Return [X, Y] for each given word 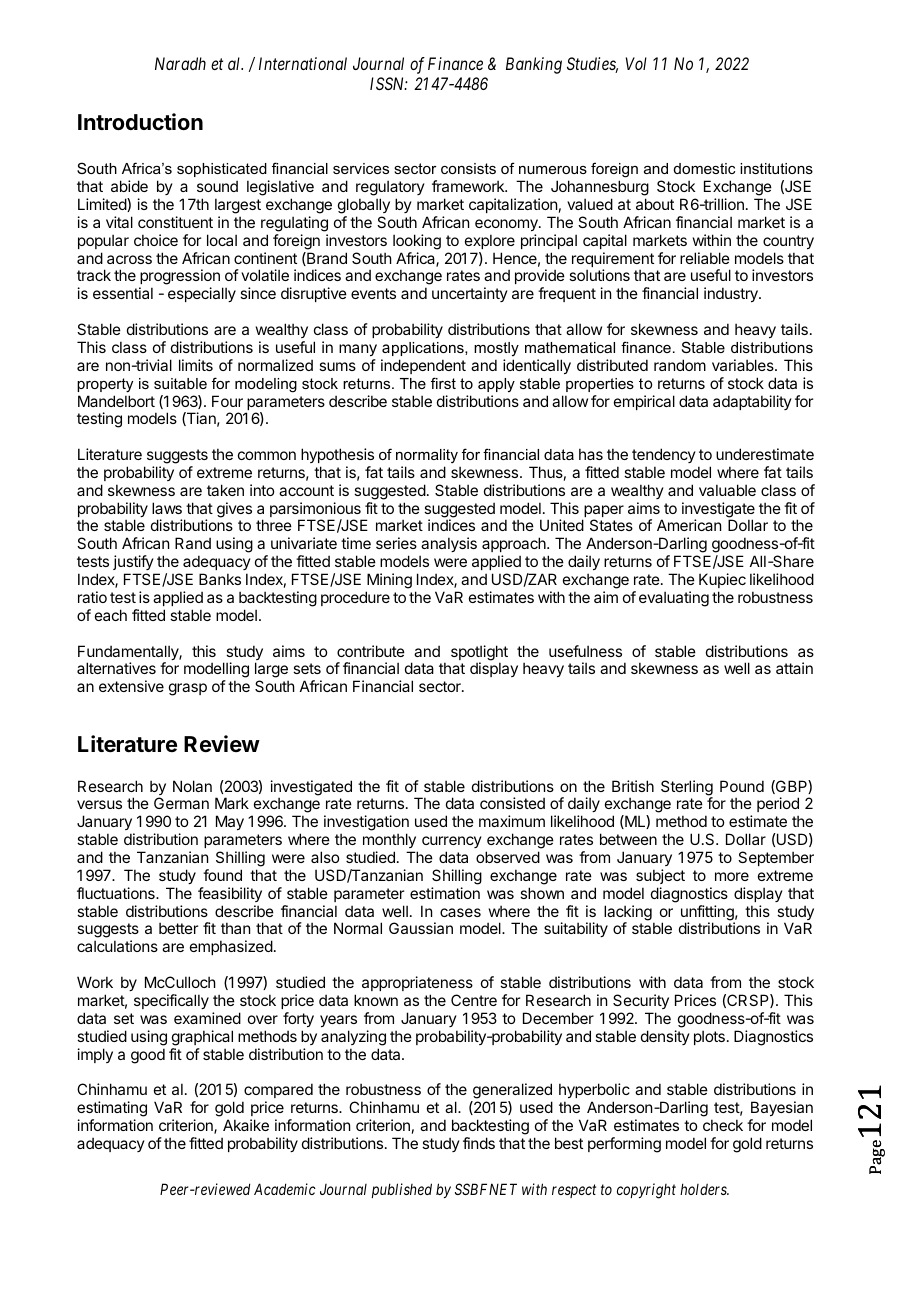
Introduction [140, 122]
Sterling [687, 789]
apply [496, 385]
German [181, 803]
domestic [704, 168]
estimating [112, 1110]
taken [225, 490]
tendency [664, 455]
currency [452, 842]
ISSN [389, 83]
